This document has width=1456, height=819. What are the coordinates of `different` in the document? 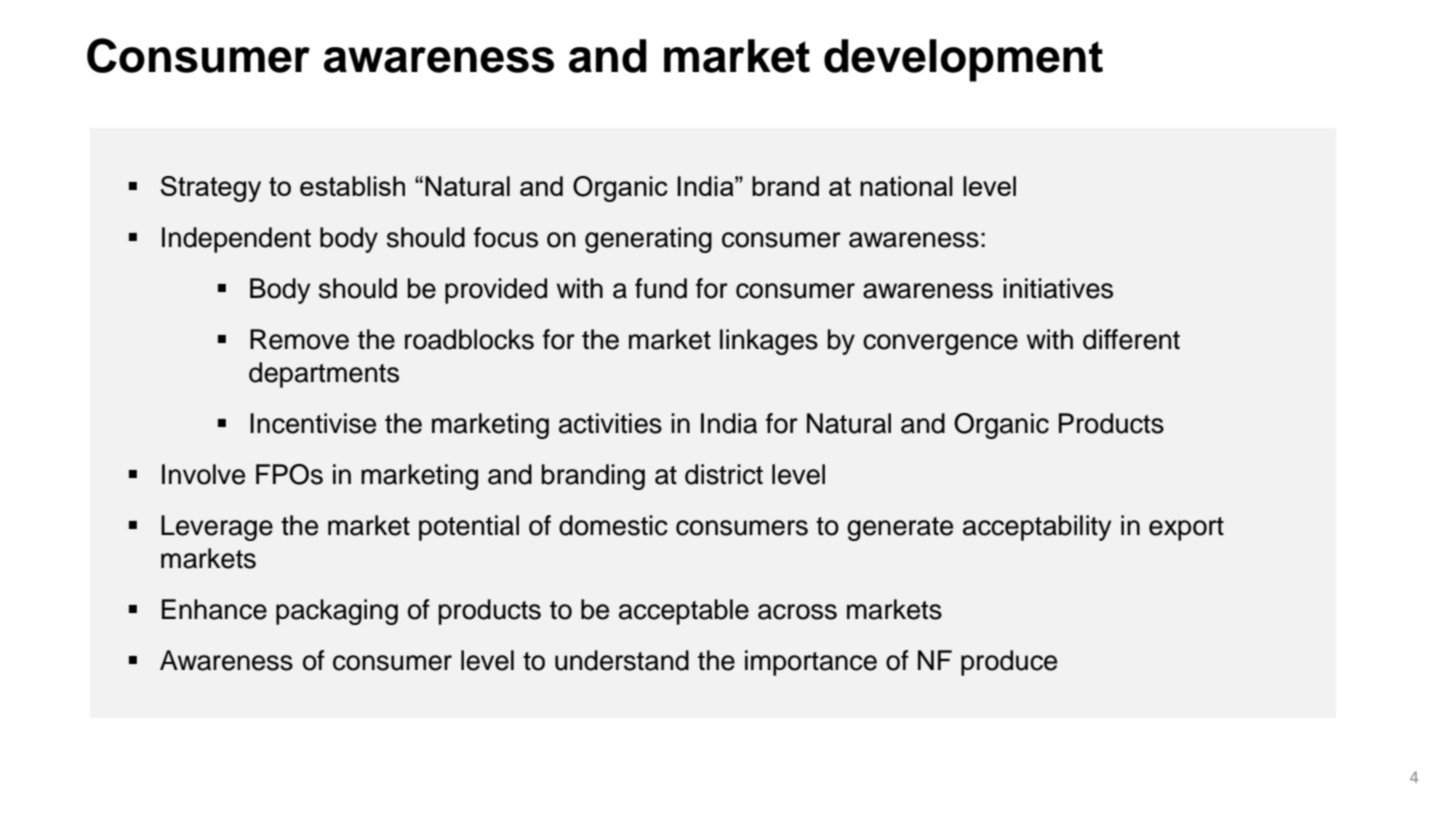 It's located at (1131, 339).
